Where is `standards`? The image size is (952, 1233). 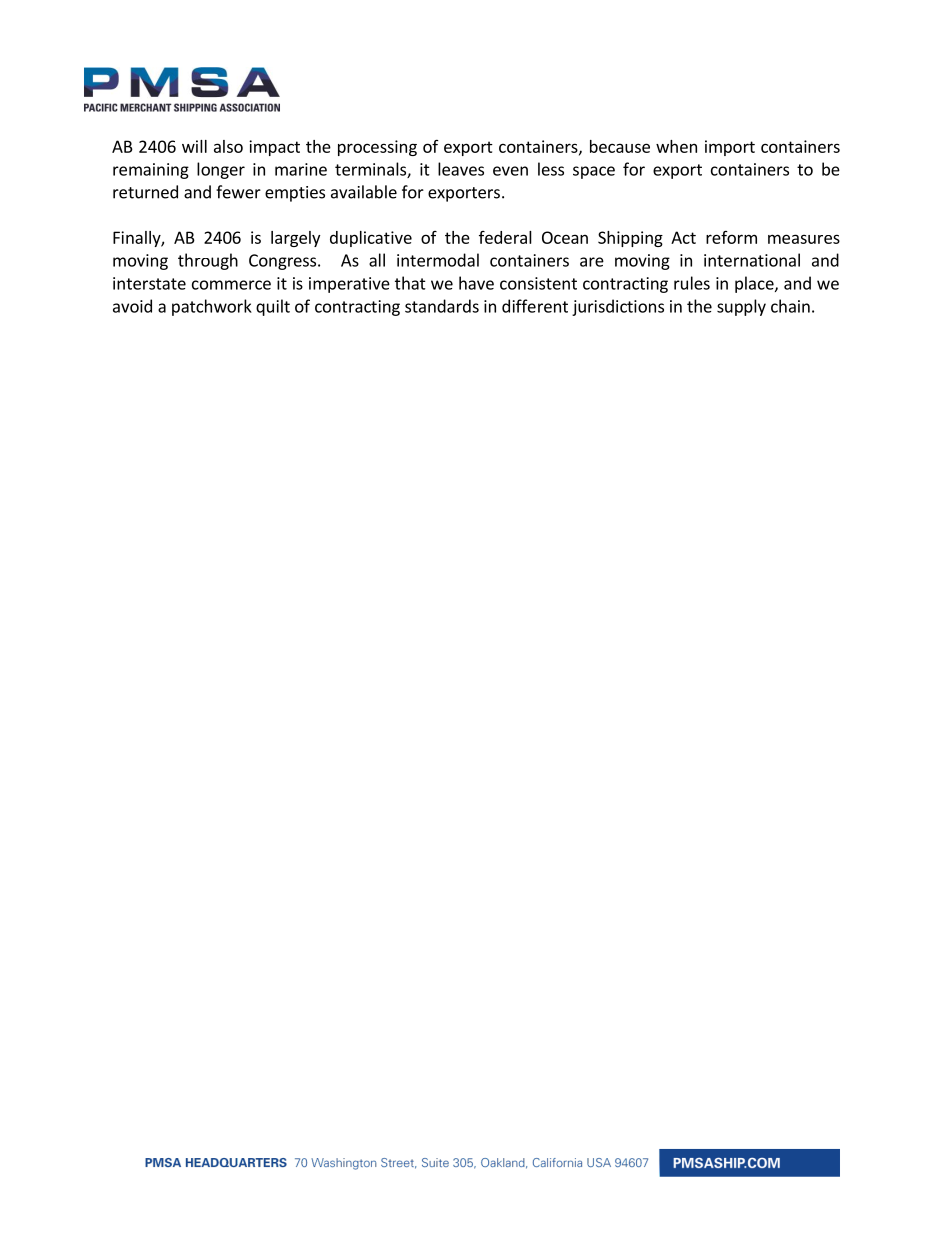 standards is located at coordinates (442, 306).
